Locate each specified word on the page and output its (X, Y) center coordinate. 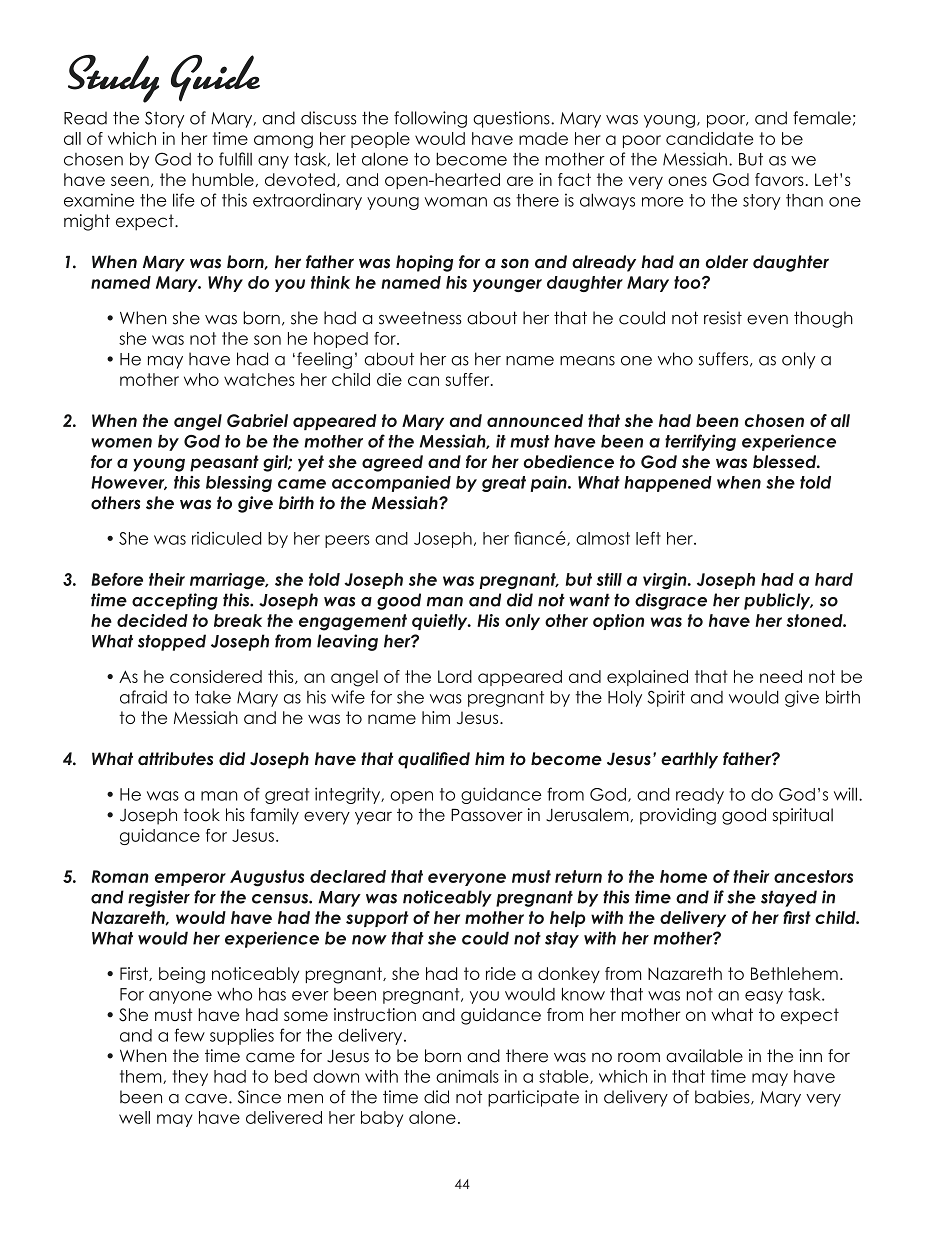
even (767, 320)
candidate (710, 138)
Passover (487, 815)
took (202, 815)
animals (467, 1076)
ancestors (813, 876)
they (190, 1078)
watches (259, 379)
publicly (778, 601)
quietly (441, 622)
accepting (175, 601)
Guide (215, 78)
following (430, 119)
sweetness (420, 318)
